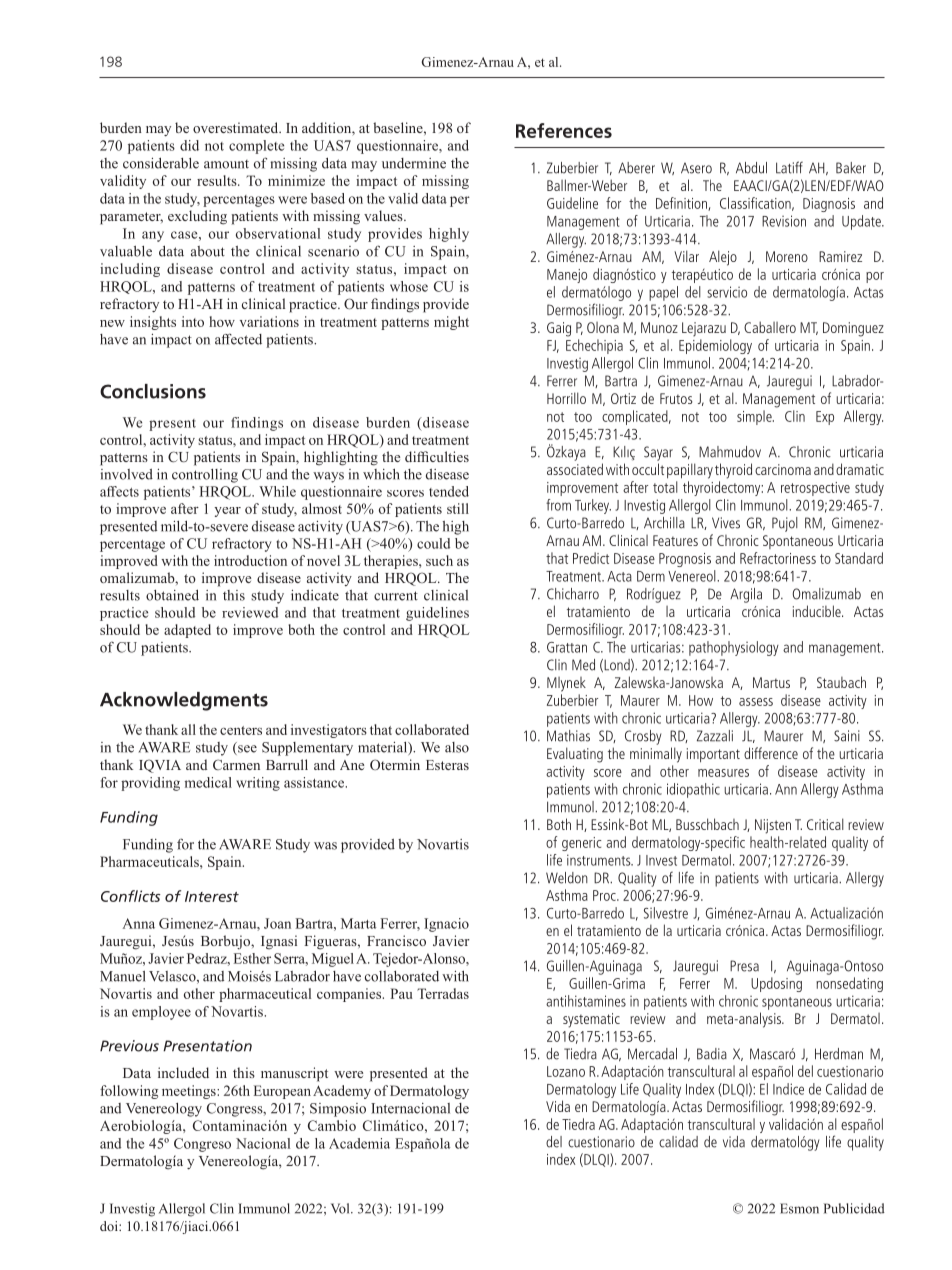 The height and width of the screenshot is (1270, 952). Describe the element at coordinates (756, 702) in the screenshot. I see `assess` at that location.
